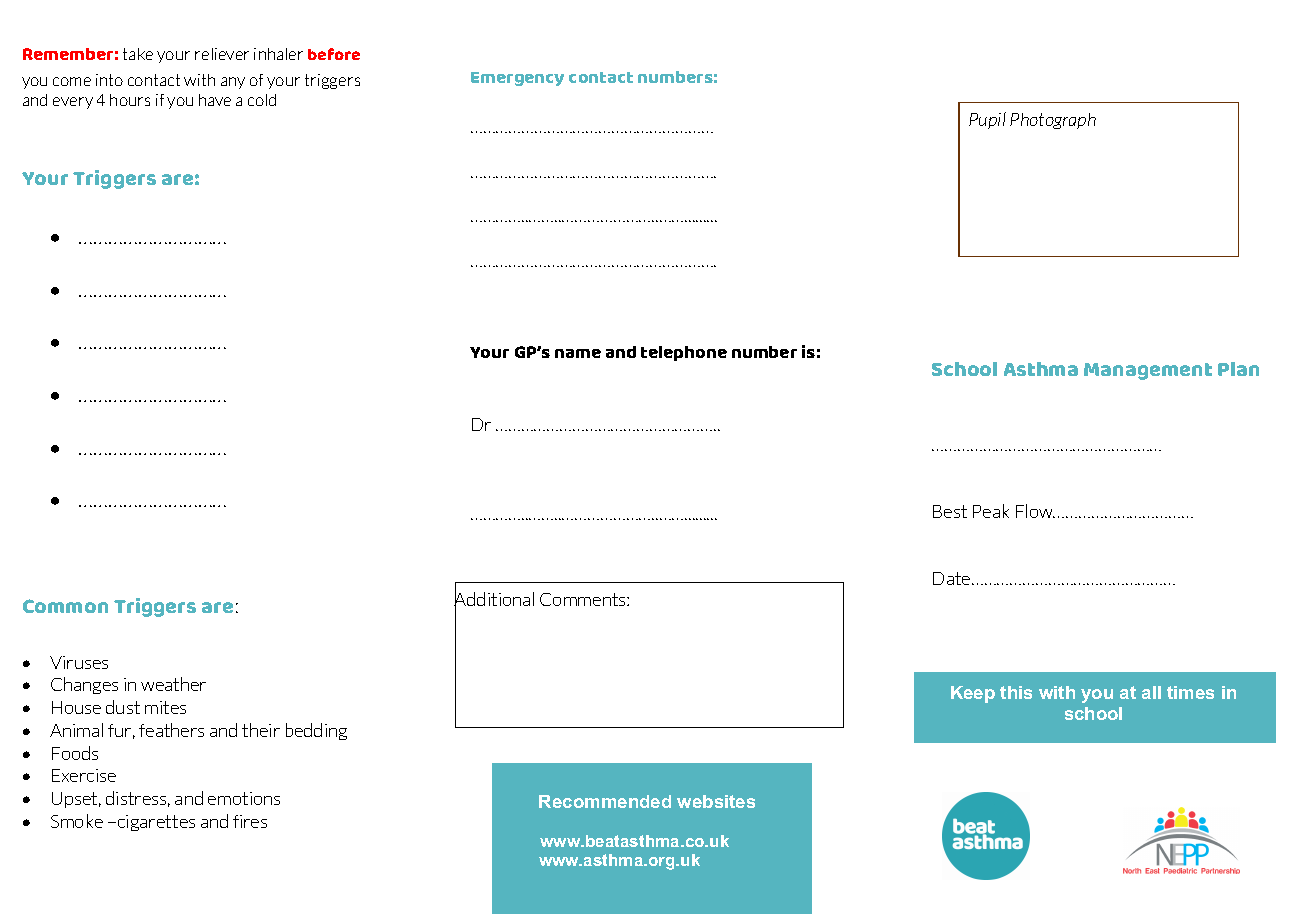 Image resolution: width=1308 pixels, height=924 pixels. Describe the element at coordinates (684, 353) in the screenshot. I see `telephone` at that location.
